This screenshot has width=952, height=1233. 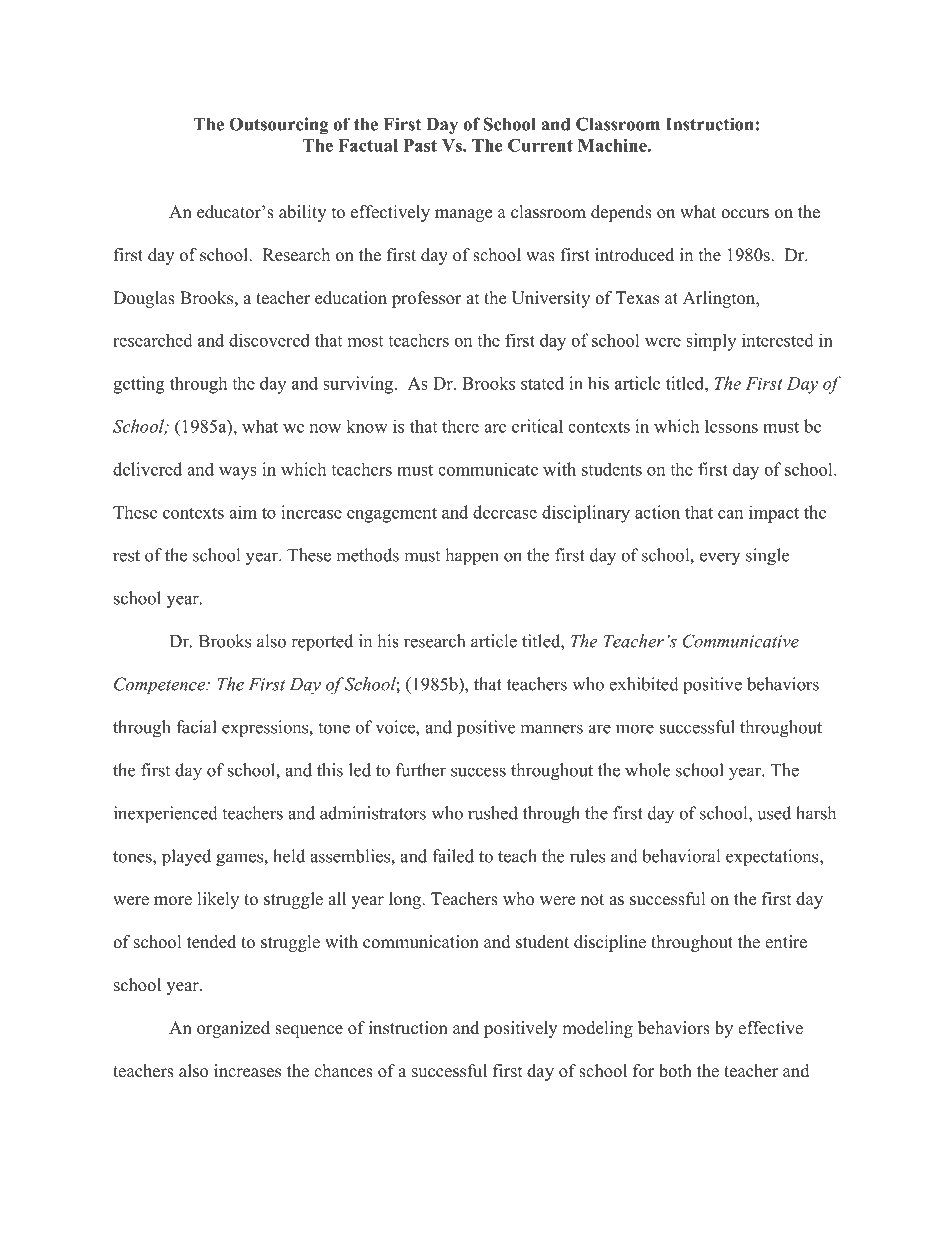 I want to click on lessons, so click(x=731, y=426).
